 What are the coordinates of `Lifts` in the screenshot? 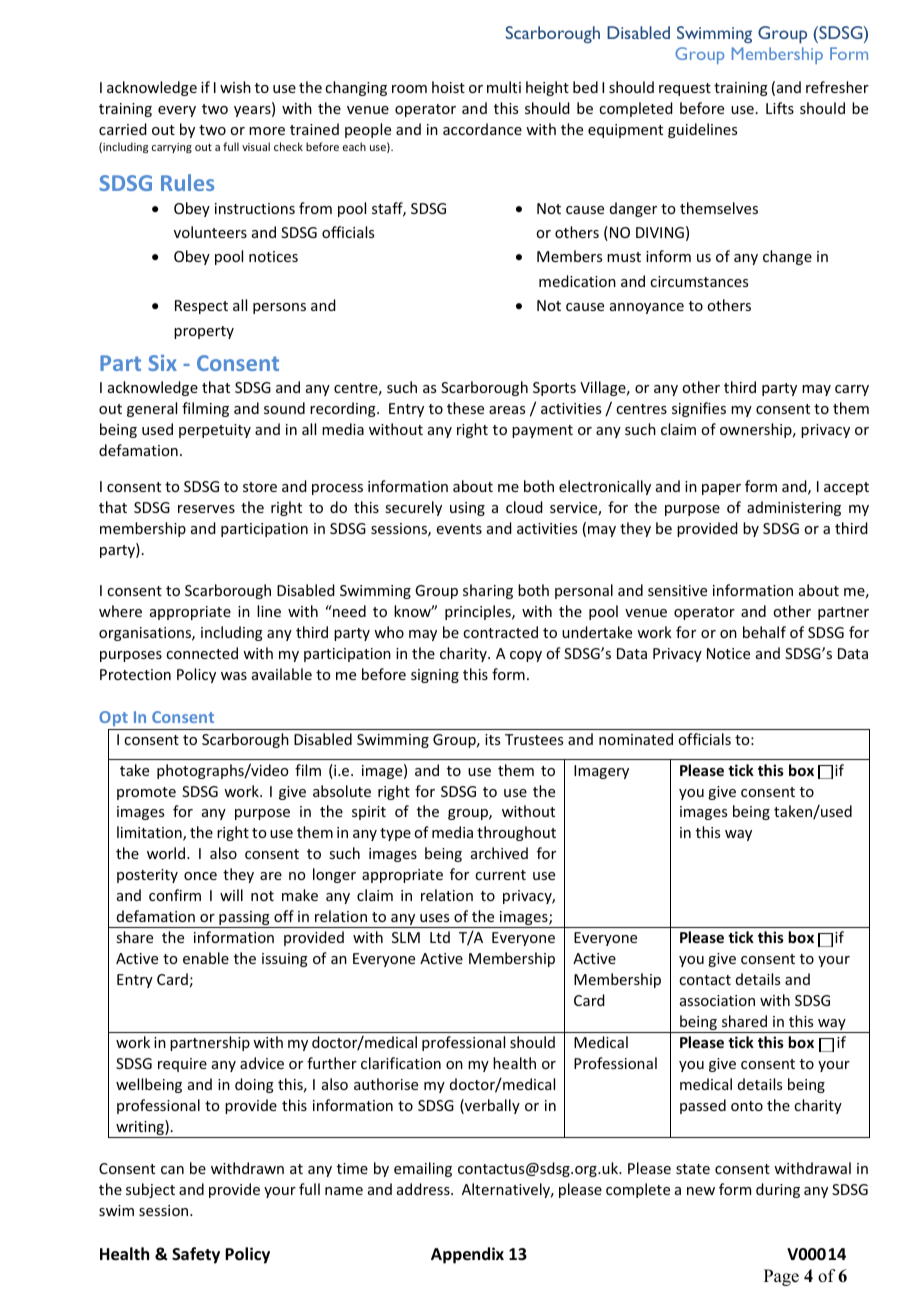 It's located at (780, 108).
